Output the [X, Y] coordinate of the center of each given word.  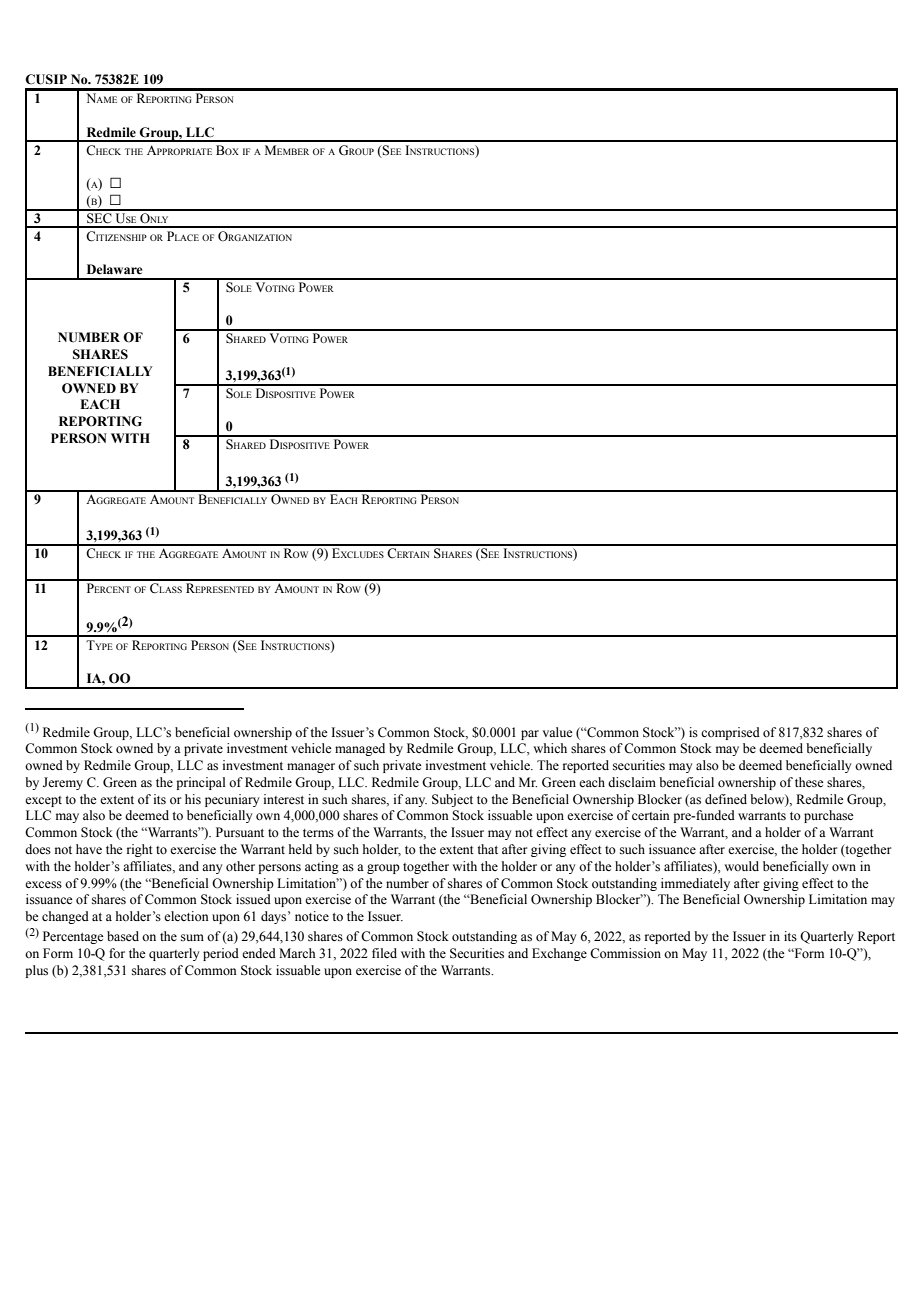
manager [311, 768]
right [140, 850]
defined [726, 799]
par [530, 735]
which [550, 748]
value [558, 732]
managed [360, 749]
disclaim [632, 782]
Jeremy [63, 783]
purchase [829, 816]
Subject [452, 800]
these [809, 782]
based [123, 936]
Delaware [114, 269]
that [487, 849]
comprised [730, 733]
